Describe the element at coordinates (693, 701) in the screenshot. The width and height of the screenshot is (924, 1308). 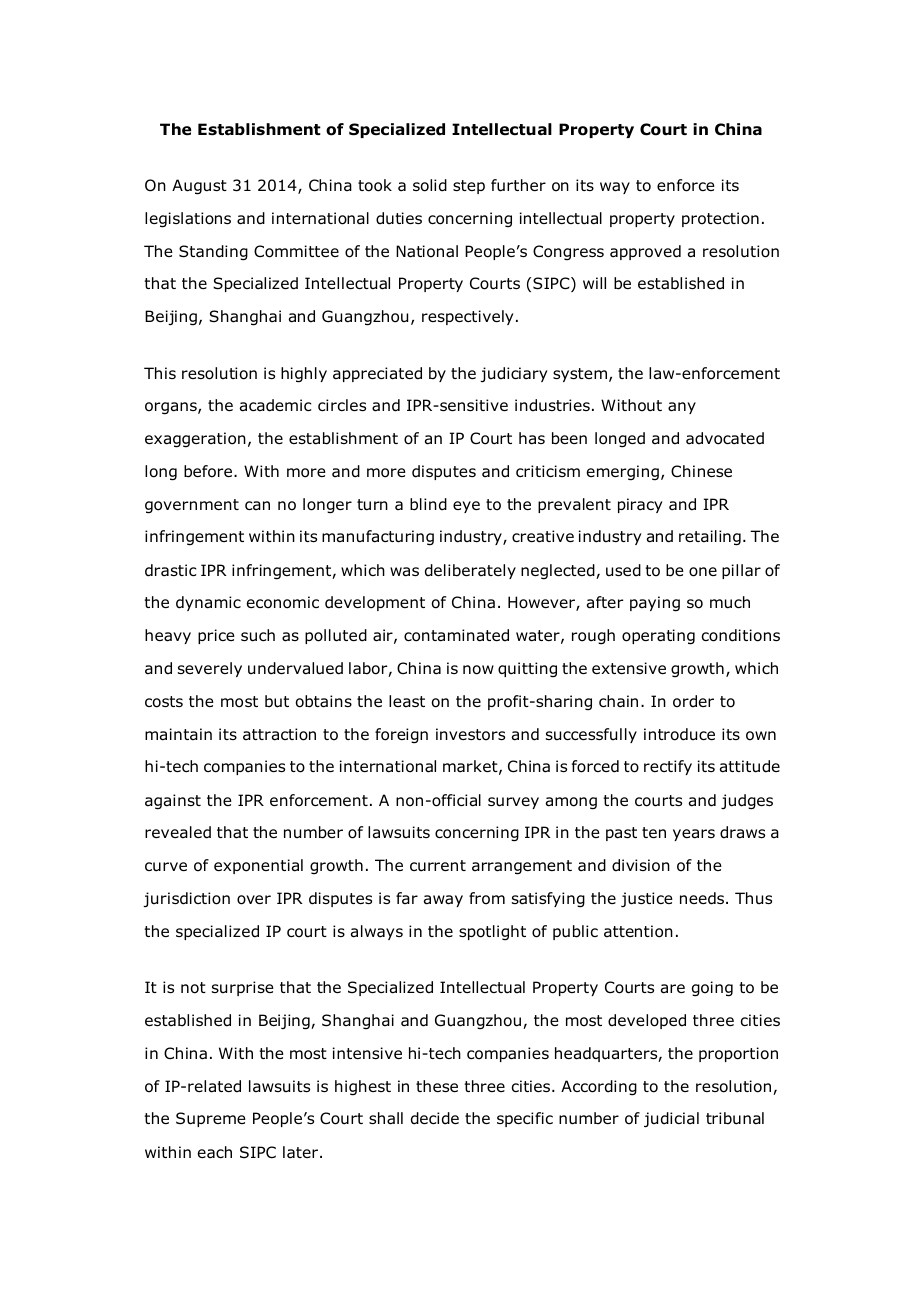
I see `order` at that location.
